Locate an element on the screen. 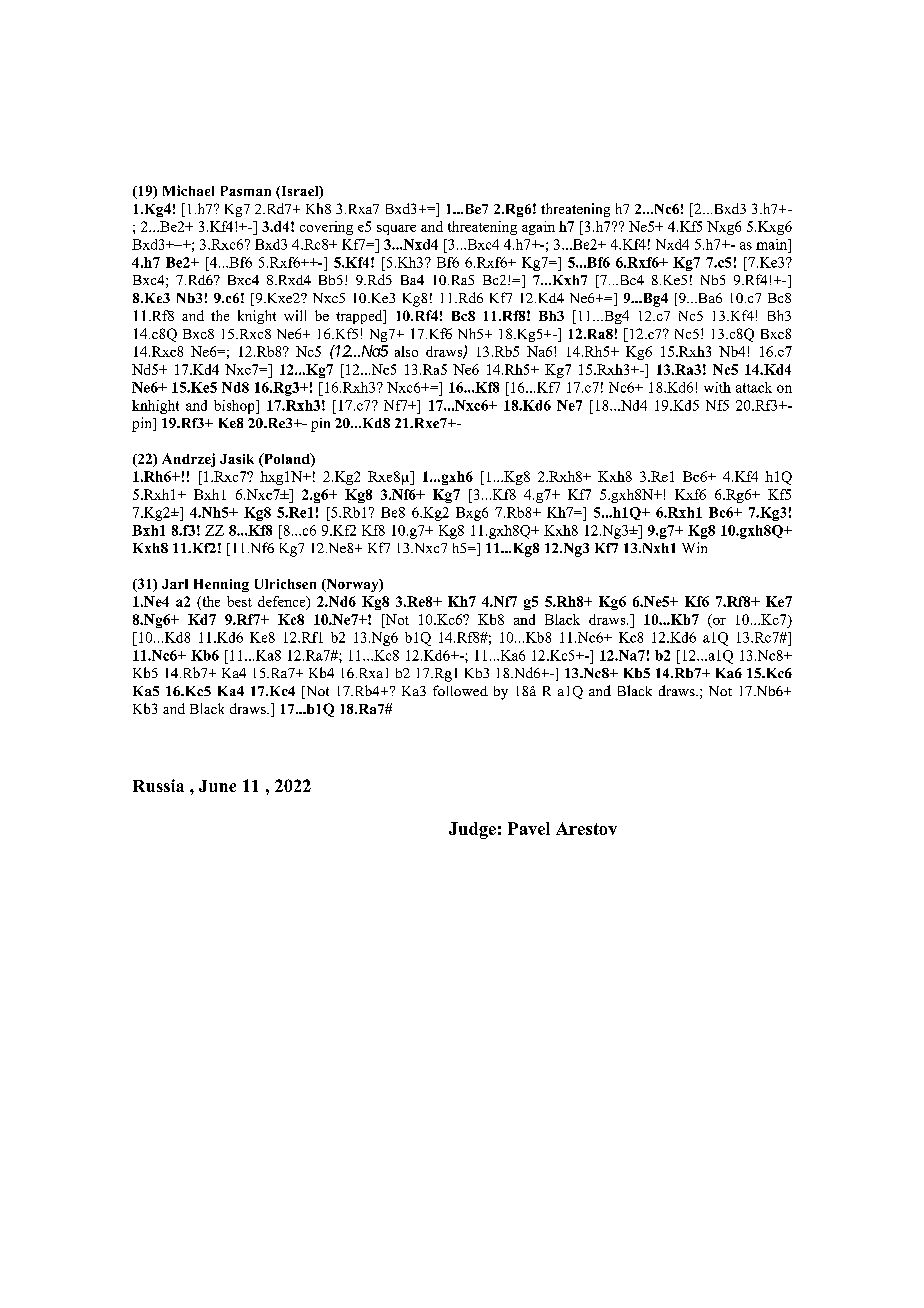 The width and height of the screenshot is (924, 1308). Poland is located at coordinates (287, 460).
